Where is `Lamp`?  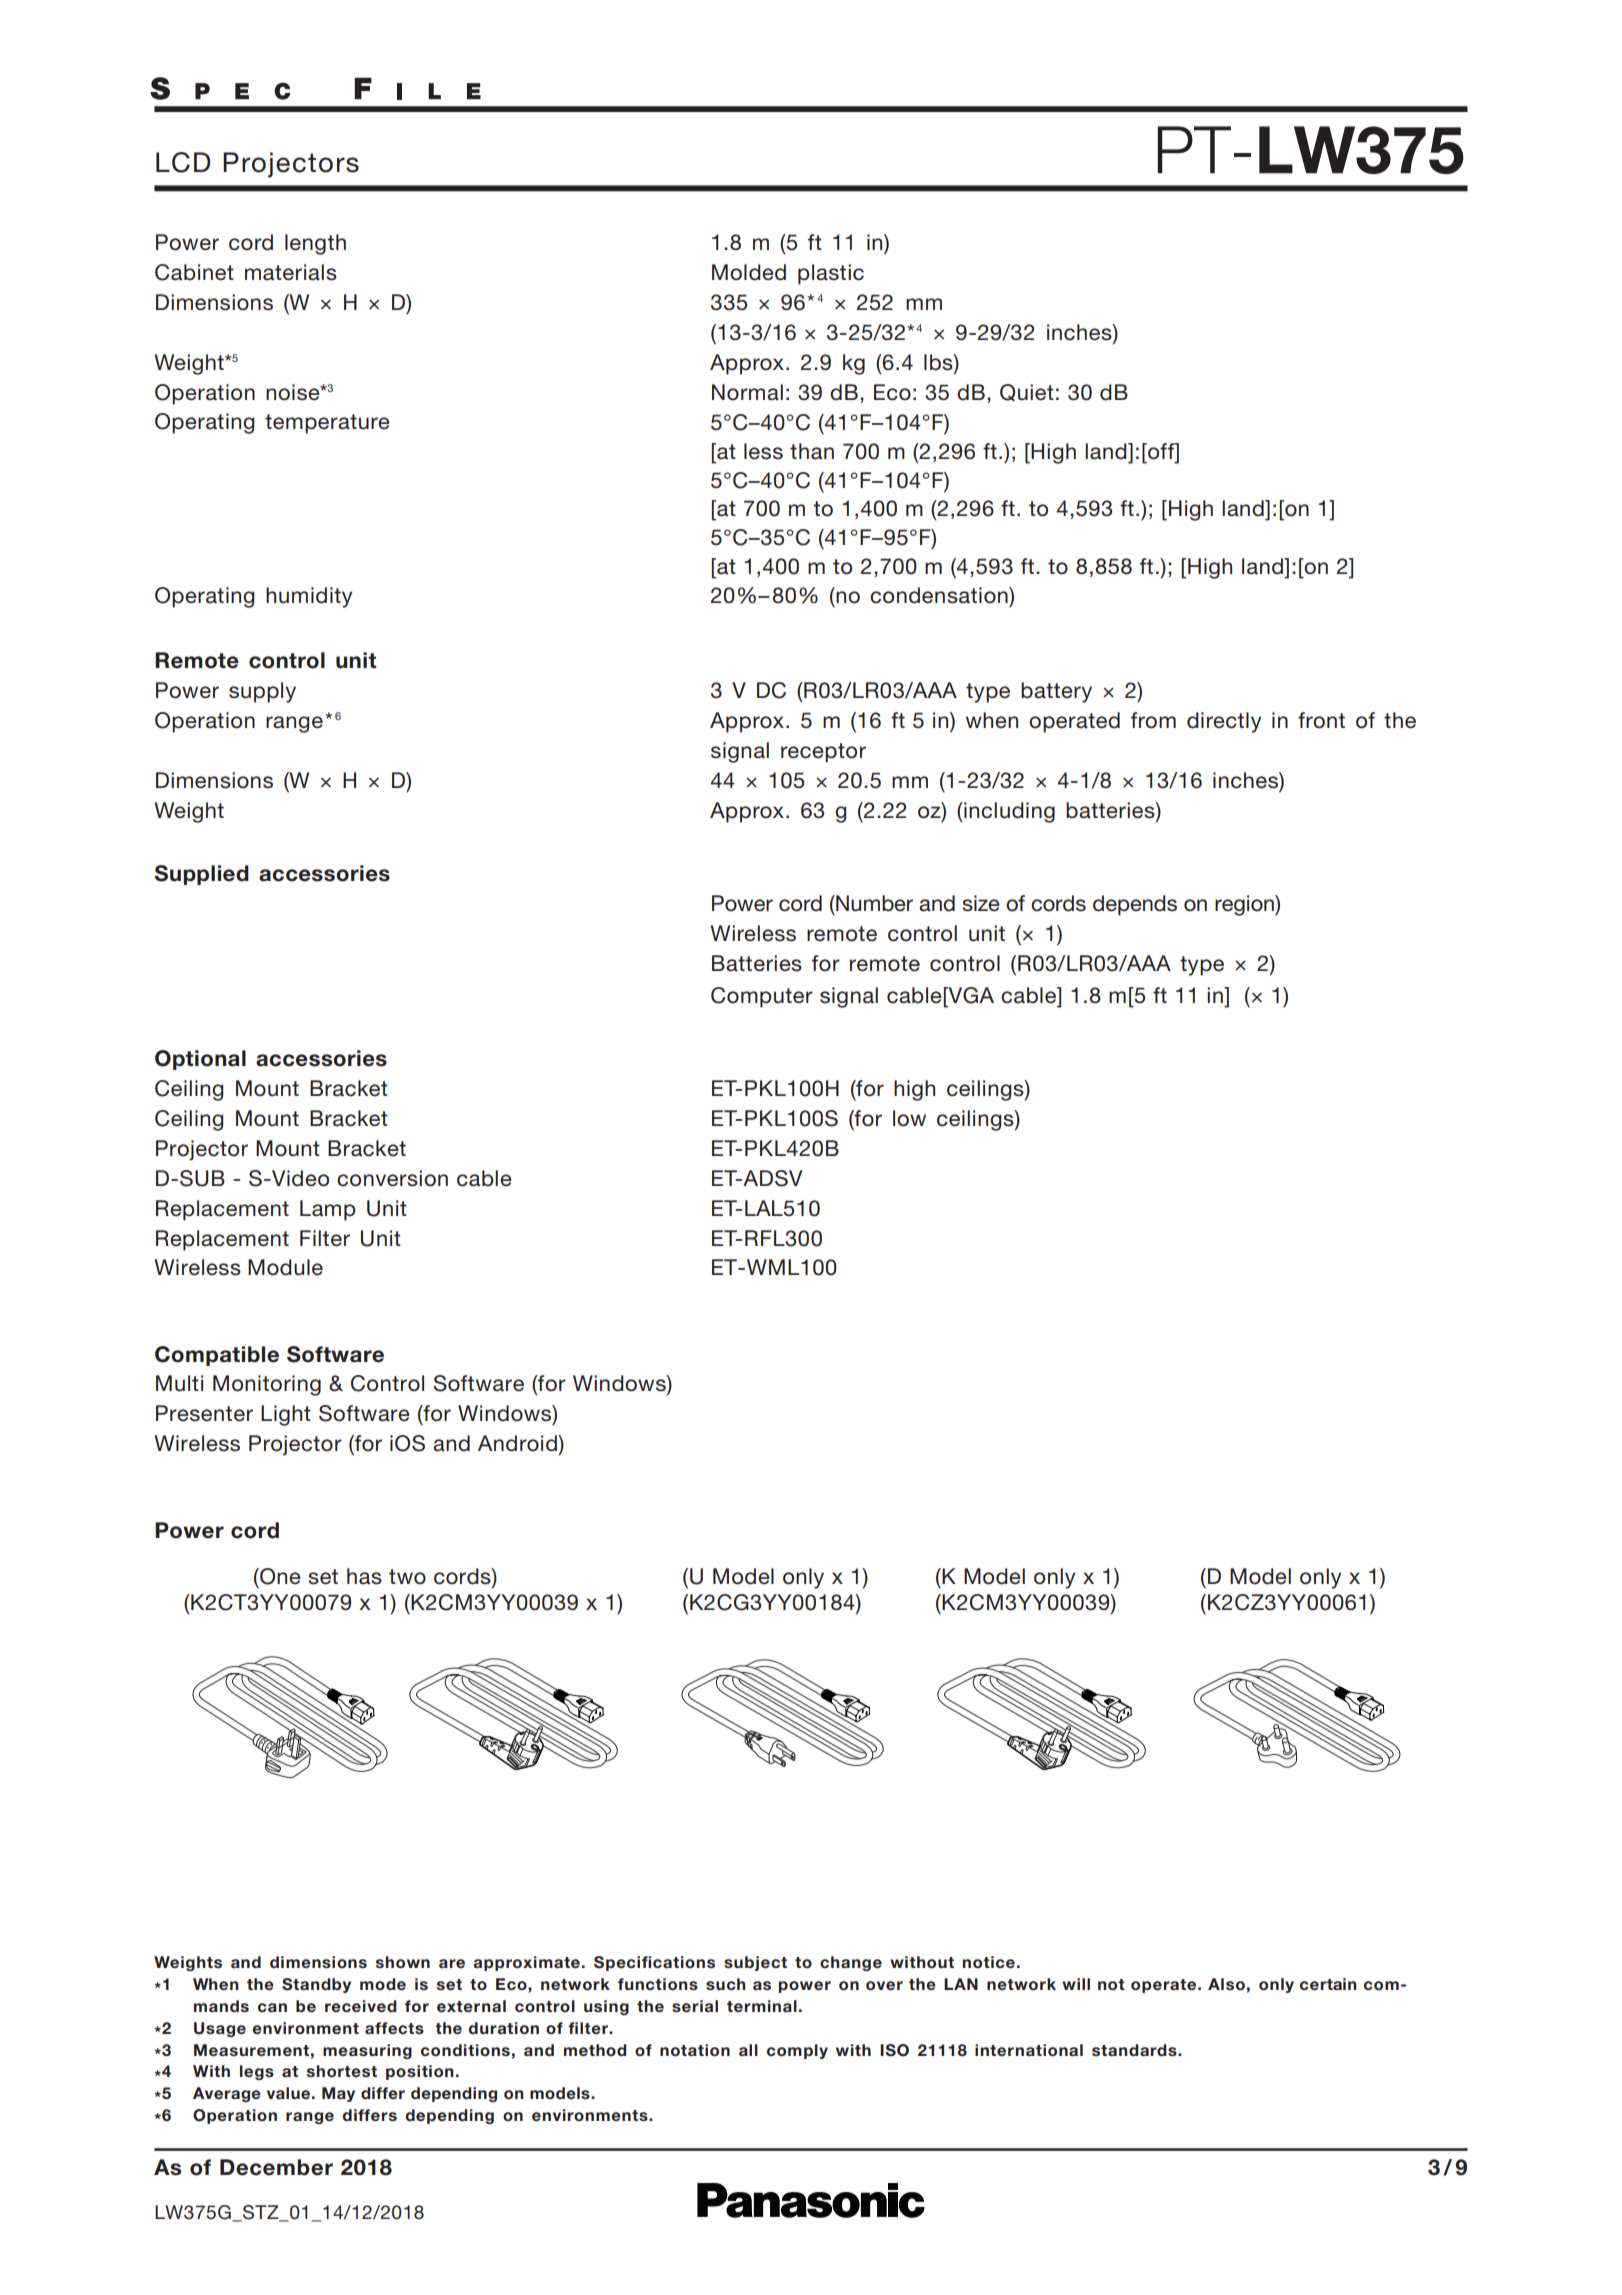 Lamp is located at coordinates (328, 1210).
